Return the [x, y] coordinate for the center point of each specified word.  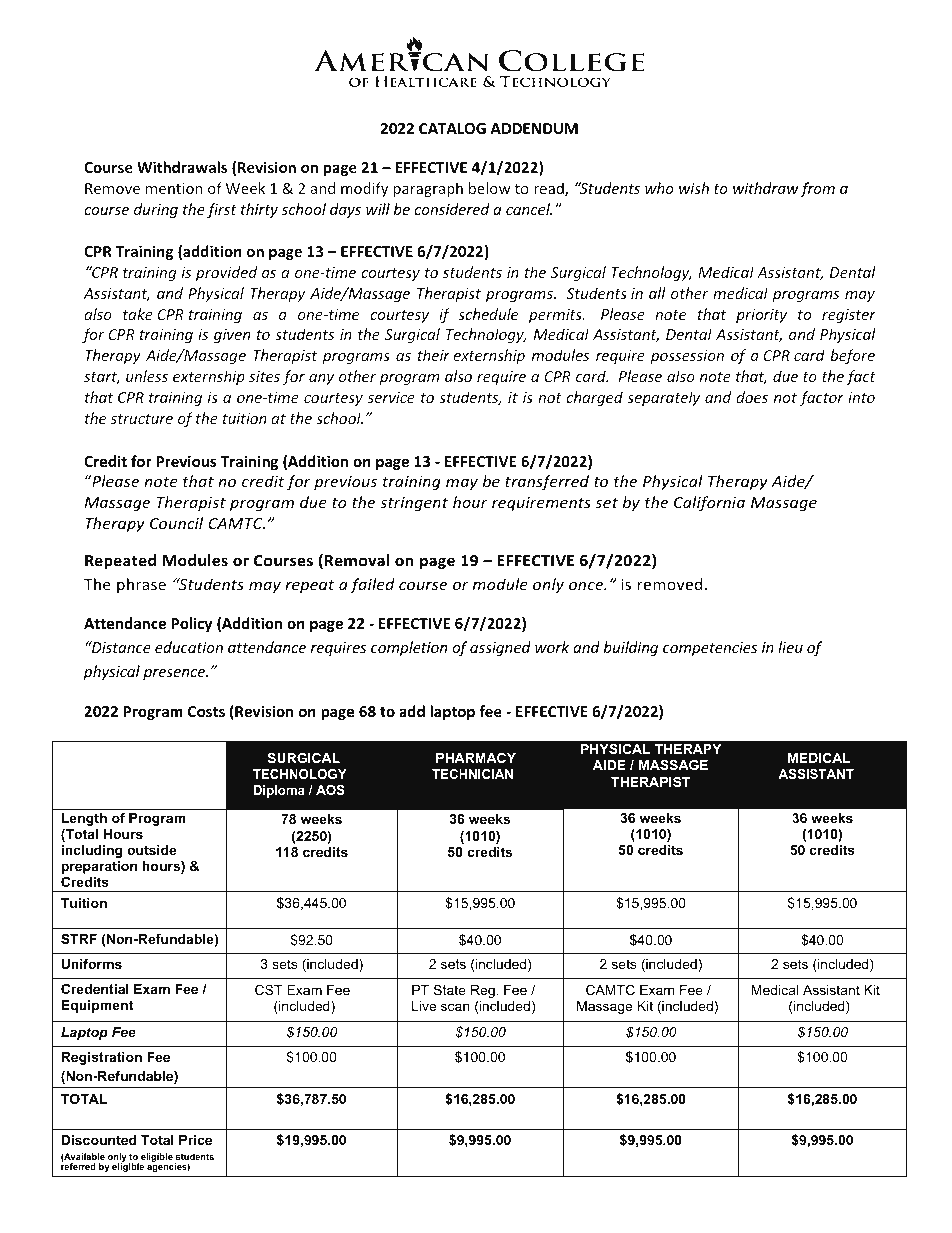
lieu [790, 647]
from [817, 189]
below [490, 188]
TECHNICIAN [472, 774]
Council [176, 523]
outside [151, 850]
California [709, 503]
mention [174, 188]
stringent [414, 504]
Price [195, 1140]
